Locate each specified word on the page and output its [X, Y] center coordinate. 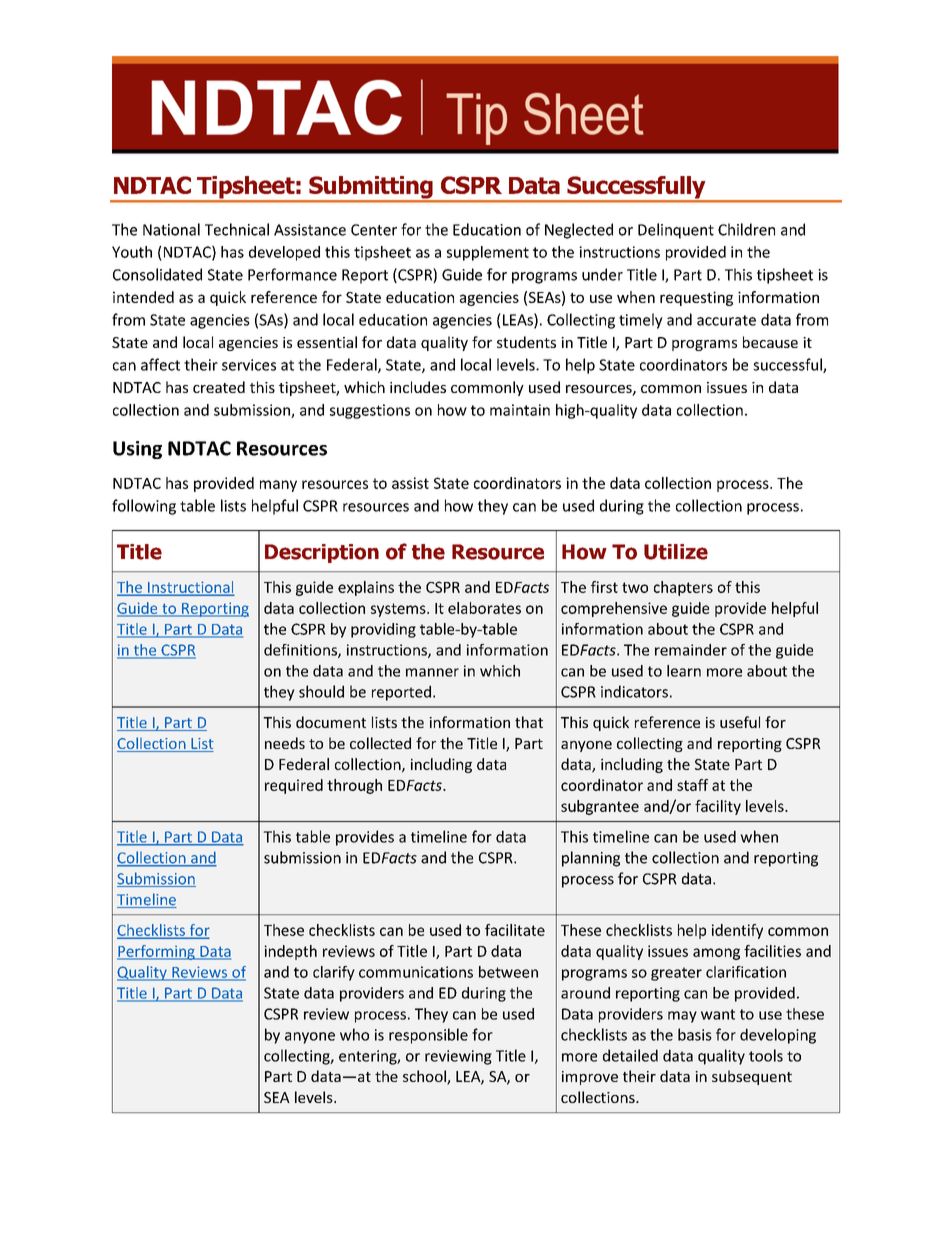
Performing [157, 952]
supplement [488, 253]
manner [432, 672]
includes [418, 387]
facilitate [515, 930]
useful [740, 722]
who [354, 1034]
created [219, 387]
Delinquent [676, 231]
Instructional [190, 588]
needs [285, 743]
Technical [237, 229]
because [770, 342]
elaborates [484, 608]
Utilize [676, 552]
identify [737, 931]
